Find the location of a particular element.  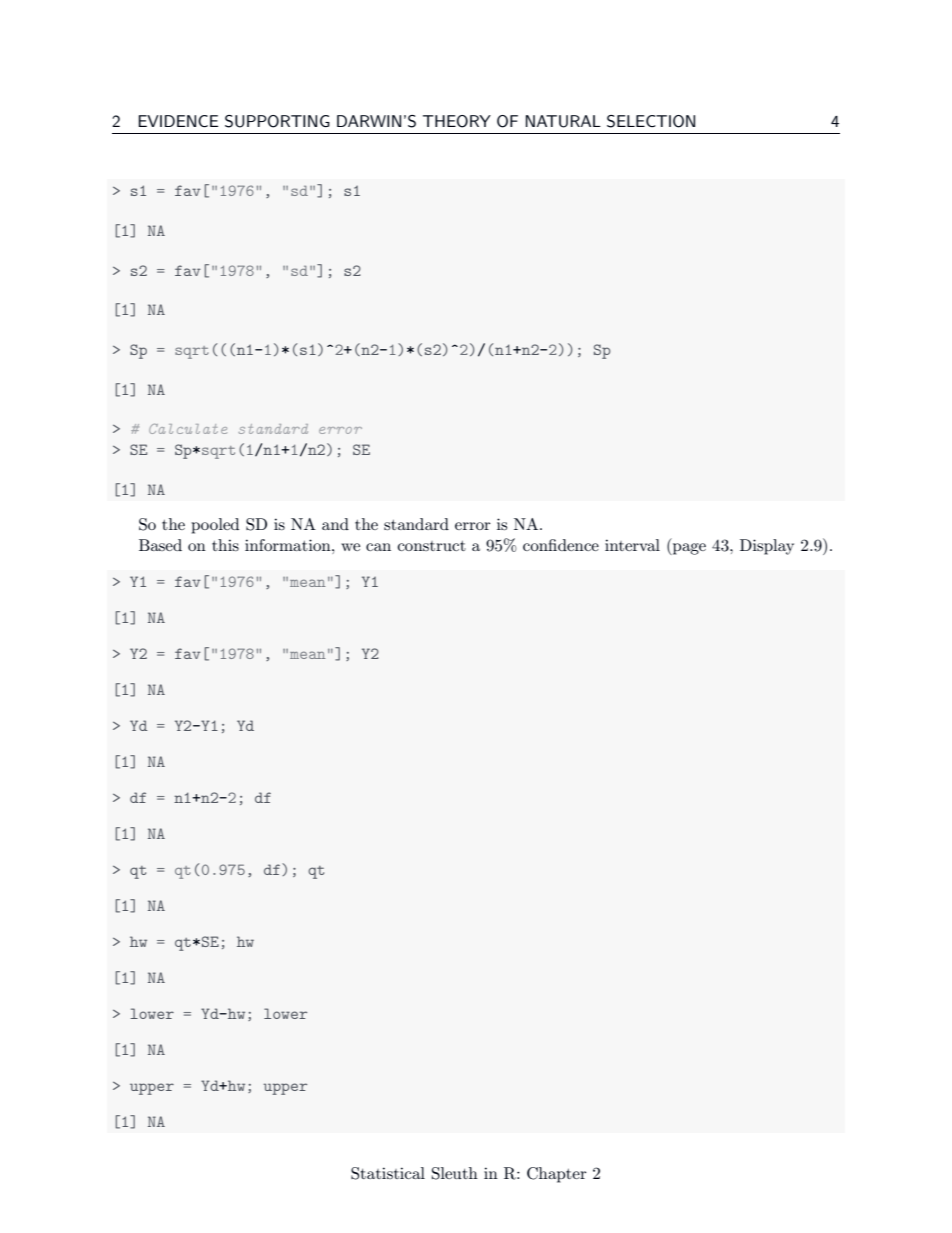

Sleuth is located at coordinates (455, 1173).
